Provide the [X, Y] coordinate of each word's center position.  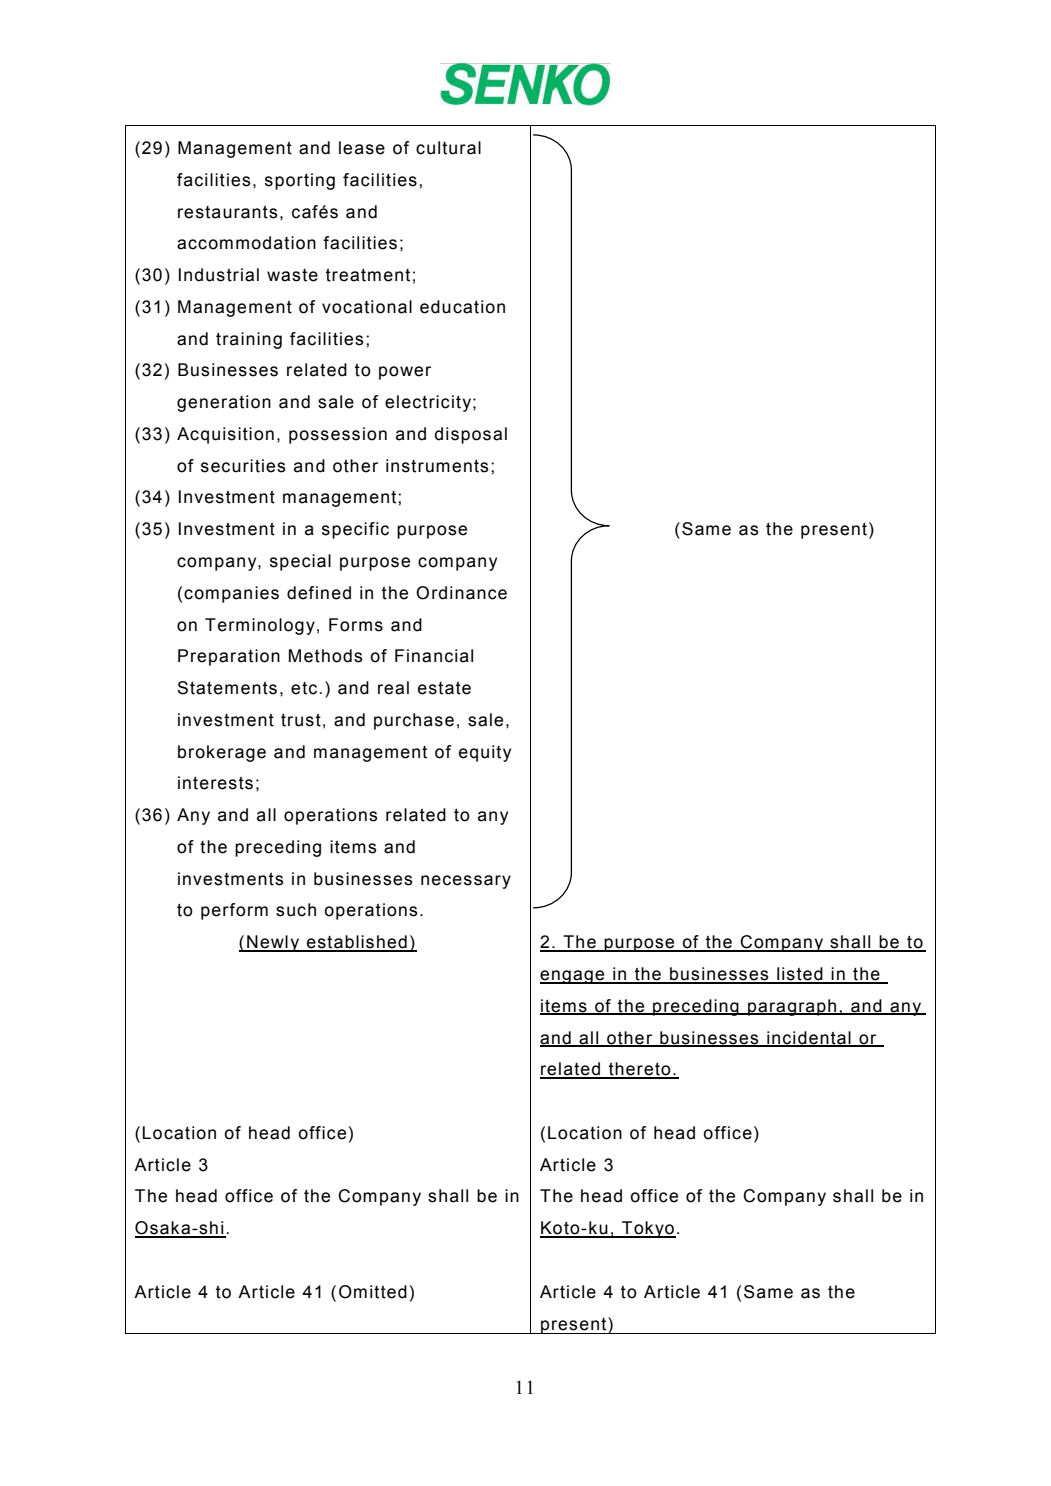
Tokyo [648, 1229]
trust [301, 720]
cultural [448, 148]
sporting [300, 181]
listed [800, 975]
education [462, 307]
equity [485, 753]
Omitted [373, 1292]
